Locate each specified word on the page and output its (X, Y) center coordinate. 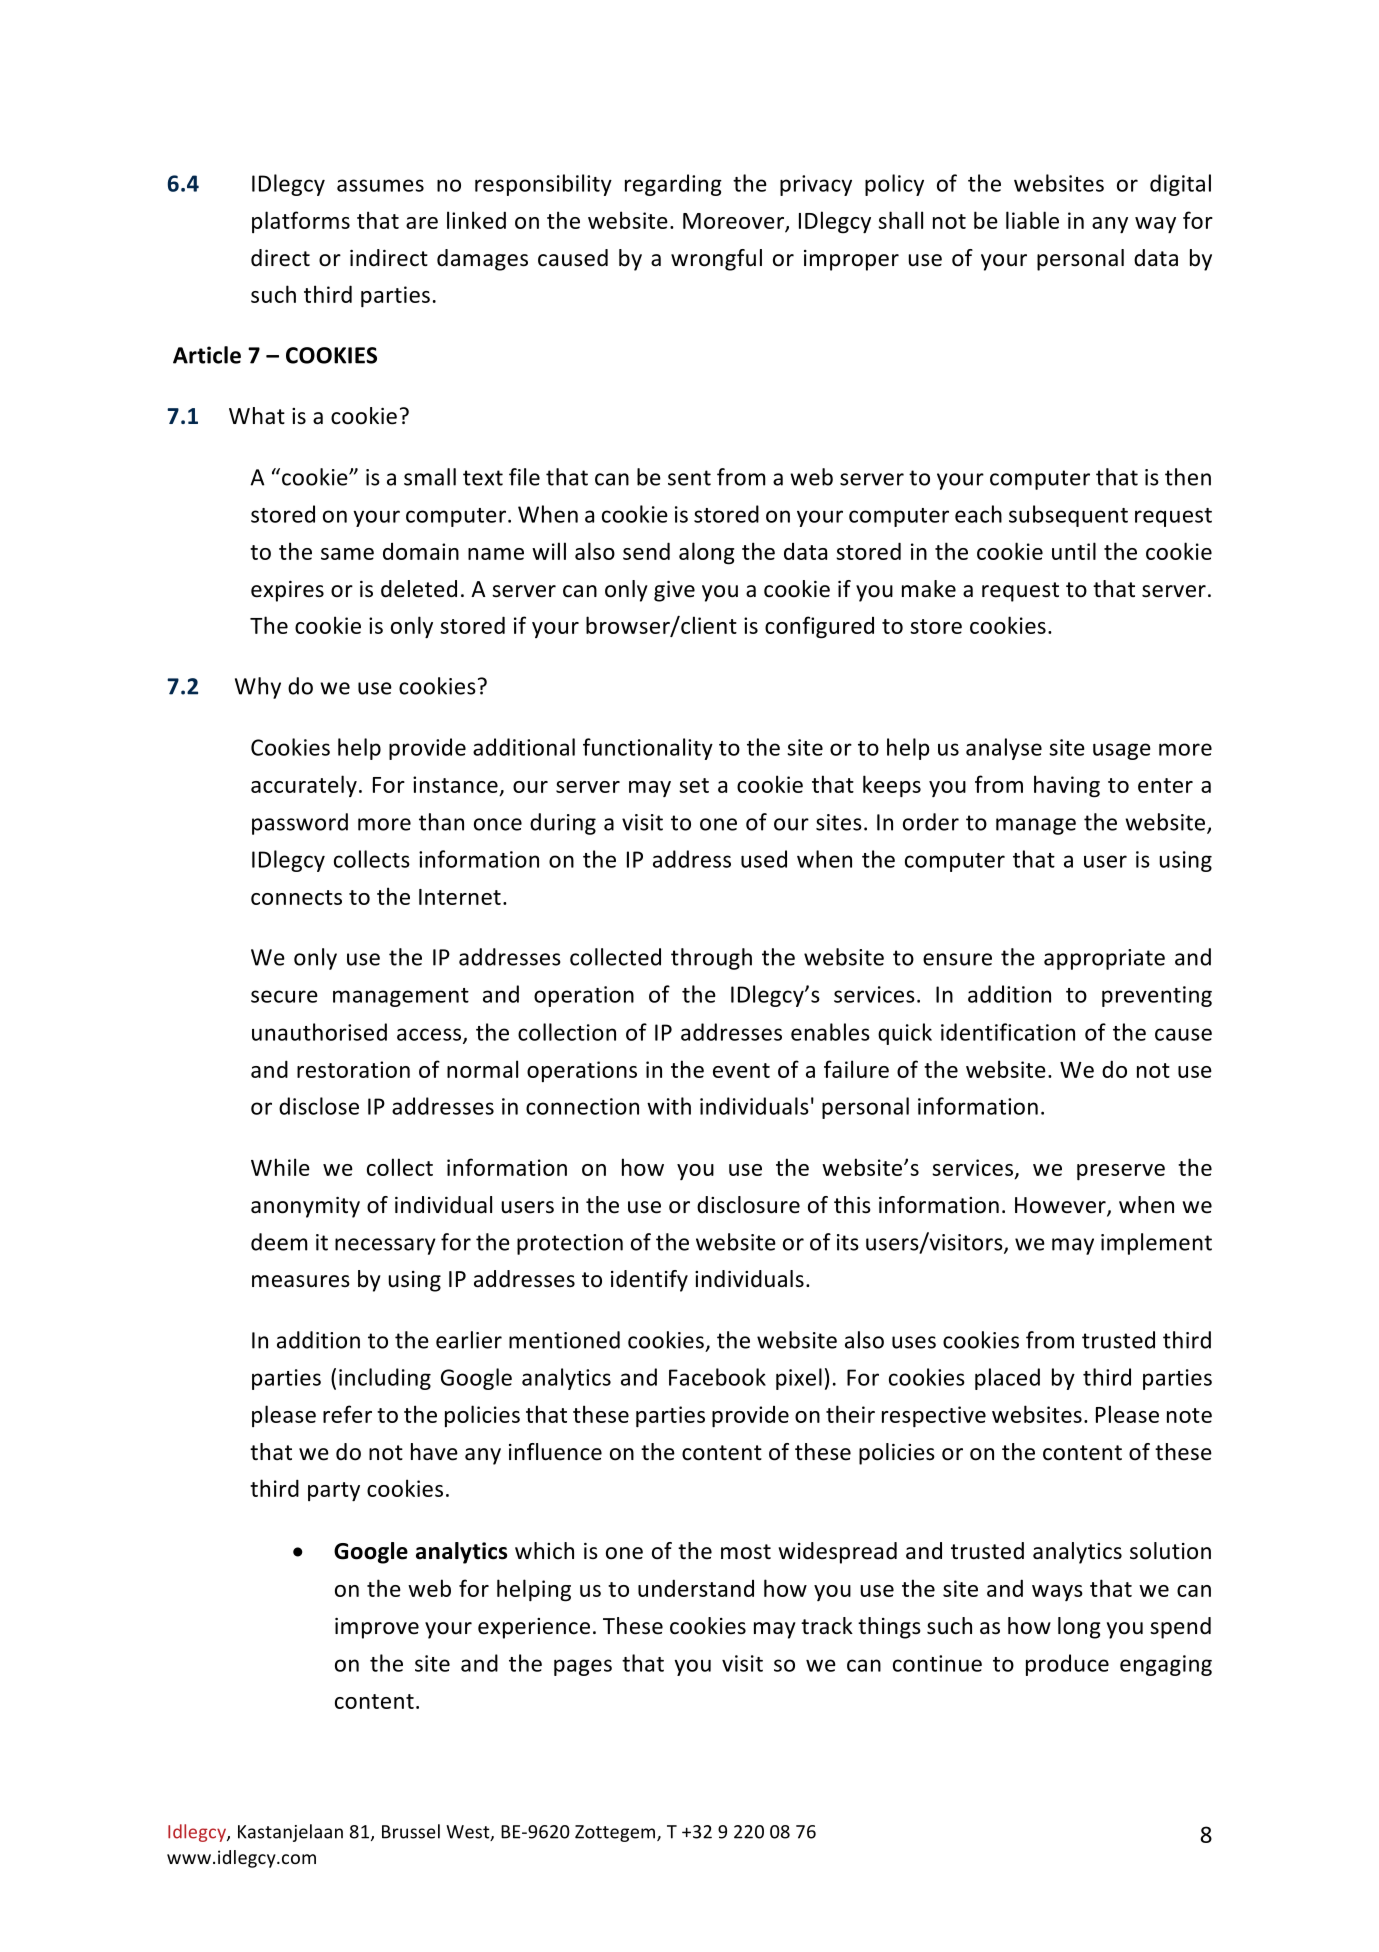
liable (1032, 220)
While (280, 1167)
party (334, 1491)
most (746, 1552)
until (1074, 551)
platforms (301, 222)
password (300, 824)
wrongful (716, 260)
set (694, 785)
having (1067, 786)
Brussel (411, 1831)
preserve (1121, 1172)
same (347, 554)
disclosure (748, 1205)
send (646, 551)
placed (1007, 1379)
